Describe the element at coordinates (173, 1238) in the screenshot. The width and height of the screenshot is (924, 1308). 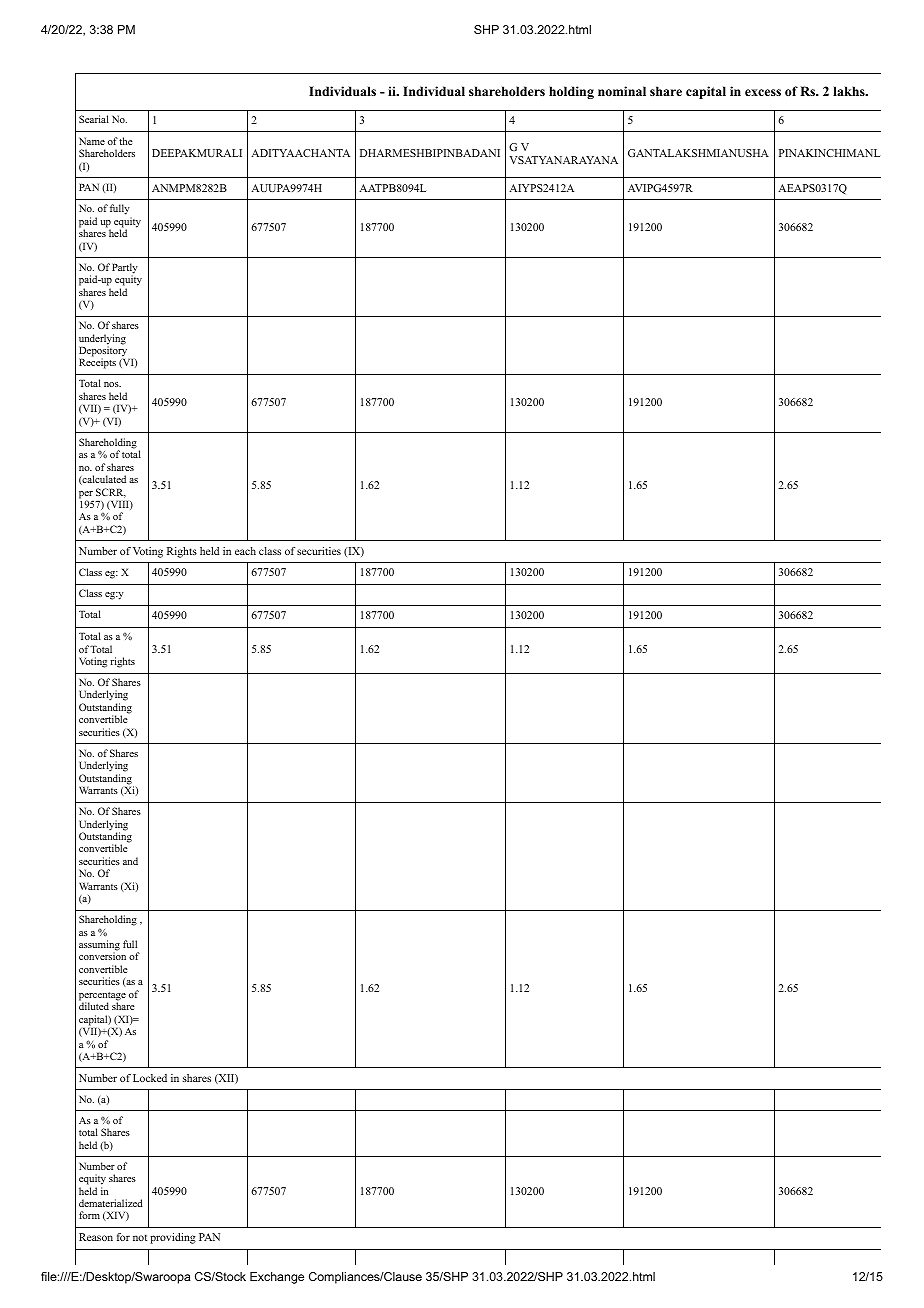
I see `providing` at that location.
